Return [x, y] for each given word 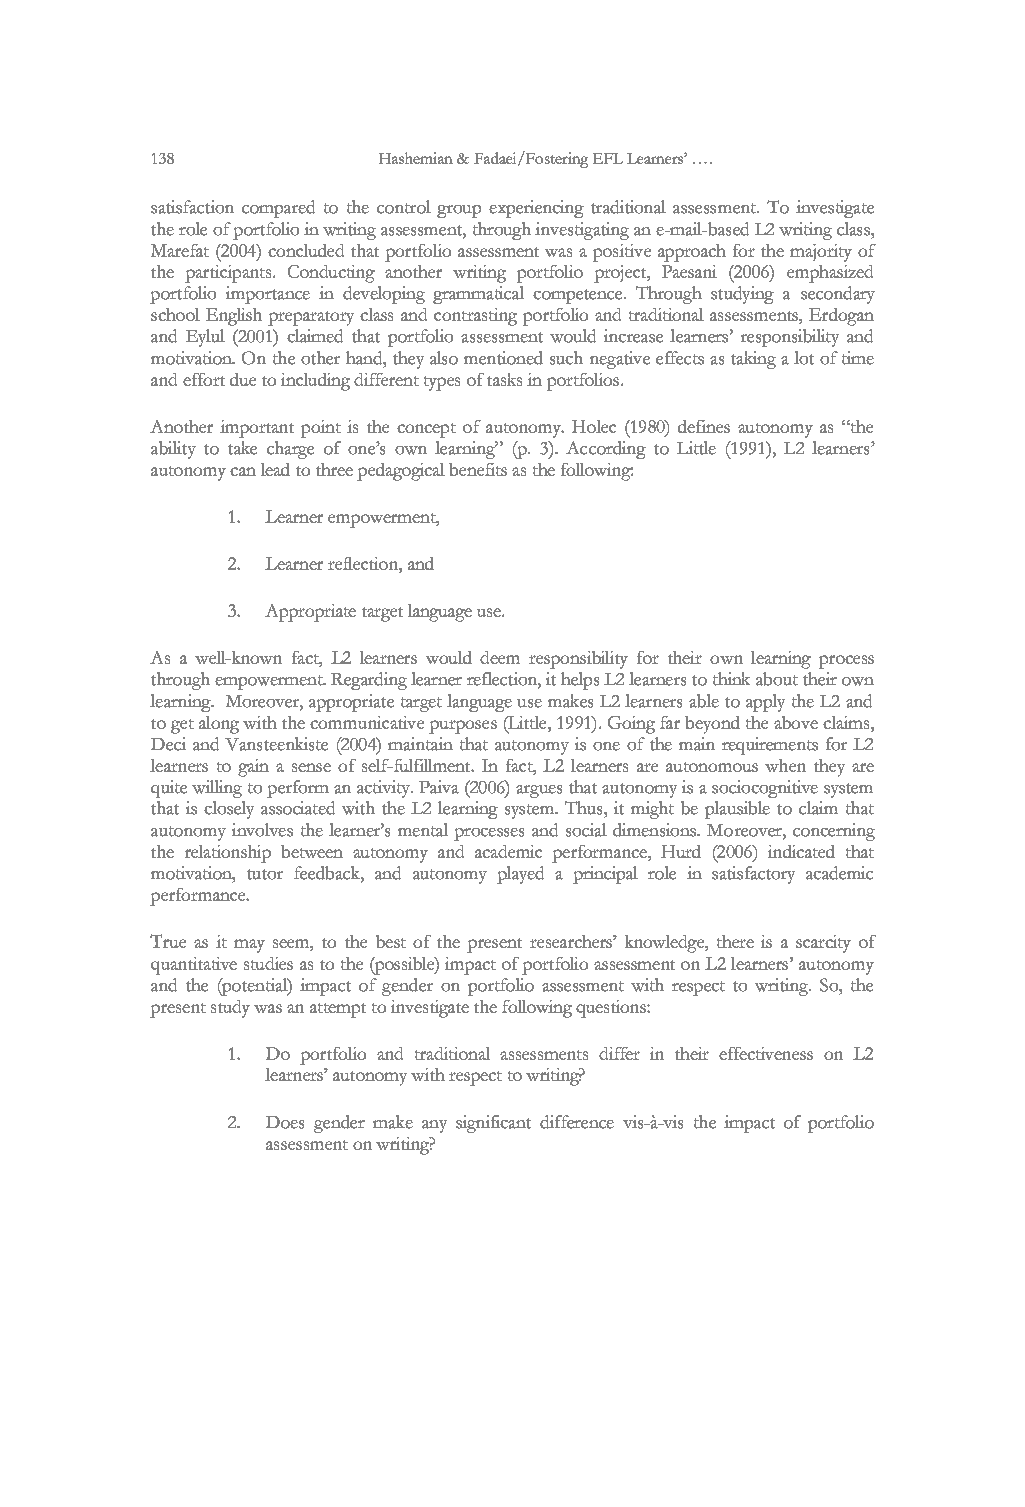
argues [539, 791]
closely [229, 810]
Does [285, 1122]
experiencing [536, 209]
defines [704, 426]
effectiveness [766, 1053]
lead [275, 469]
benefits [478, 469]
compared [278, 209]
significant [493, 1124]
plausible [737, 810]
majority [821, 253]
